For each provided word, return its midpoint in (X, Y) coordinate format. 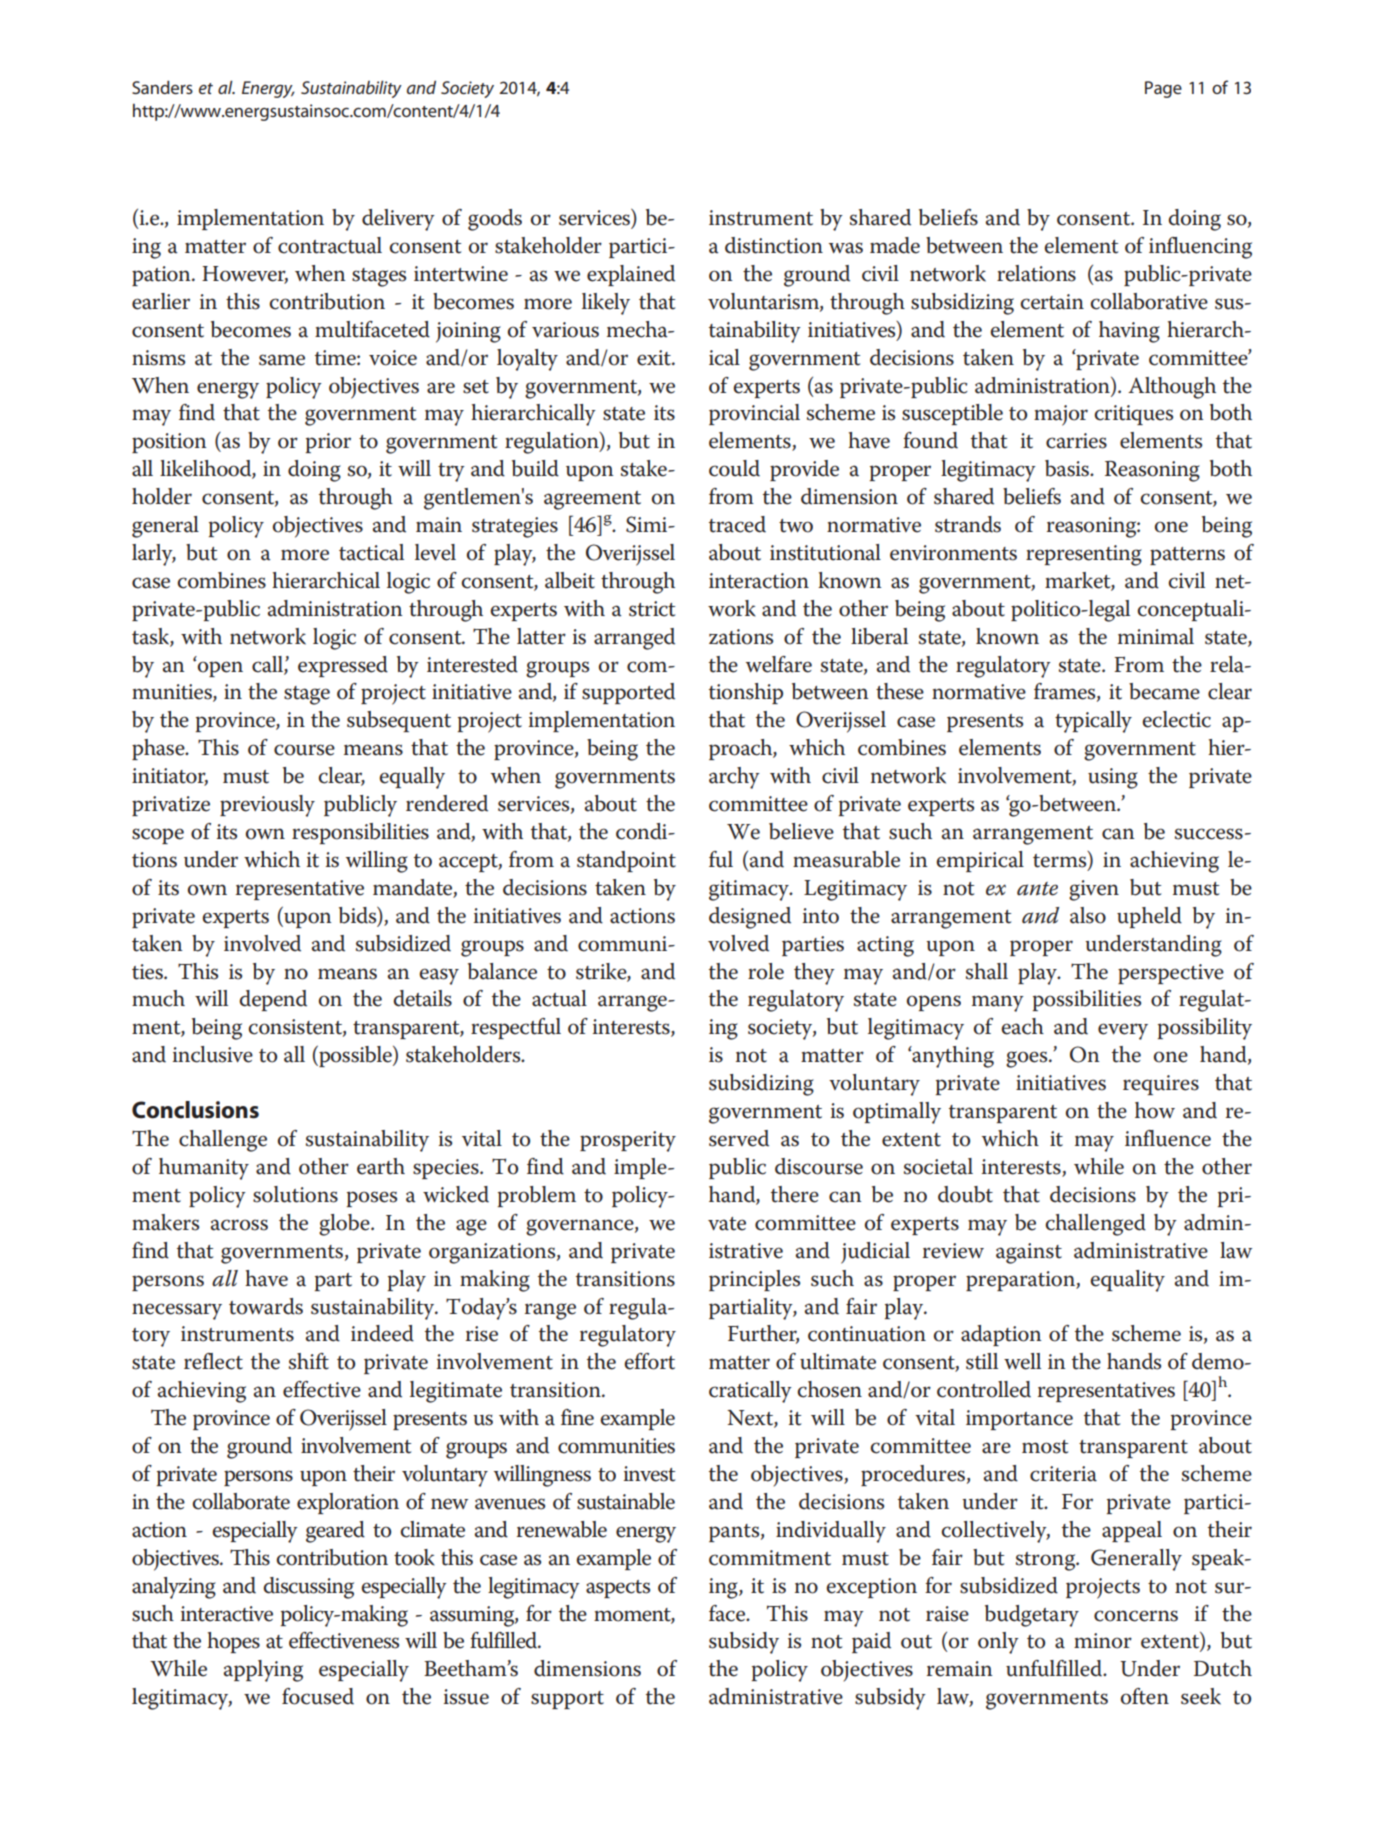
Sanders (162, 87)
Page (1163, 89)
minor (1103, 1641)
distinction (774, 245)
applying (263, 1671)
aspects (618, 1589)
